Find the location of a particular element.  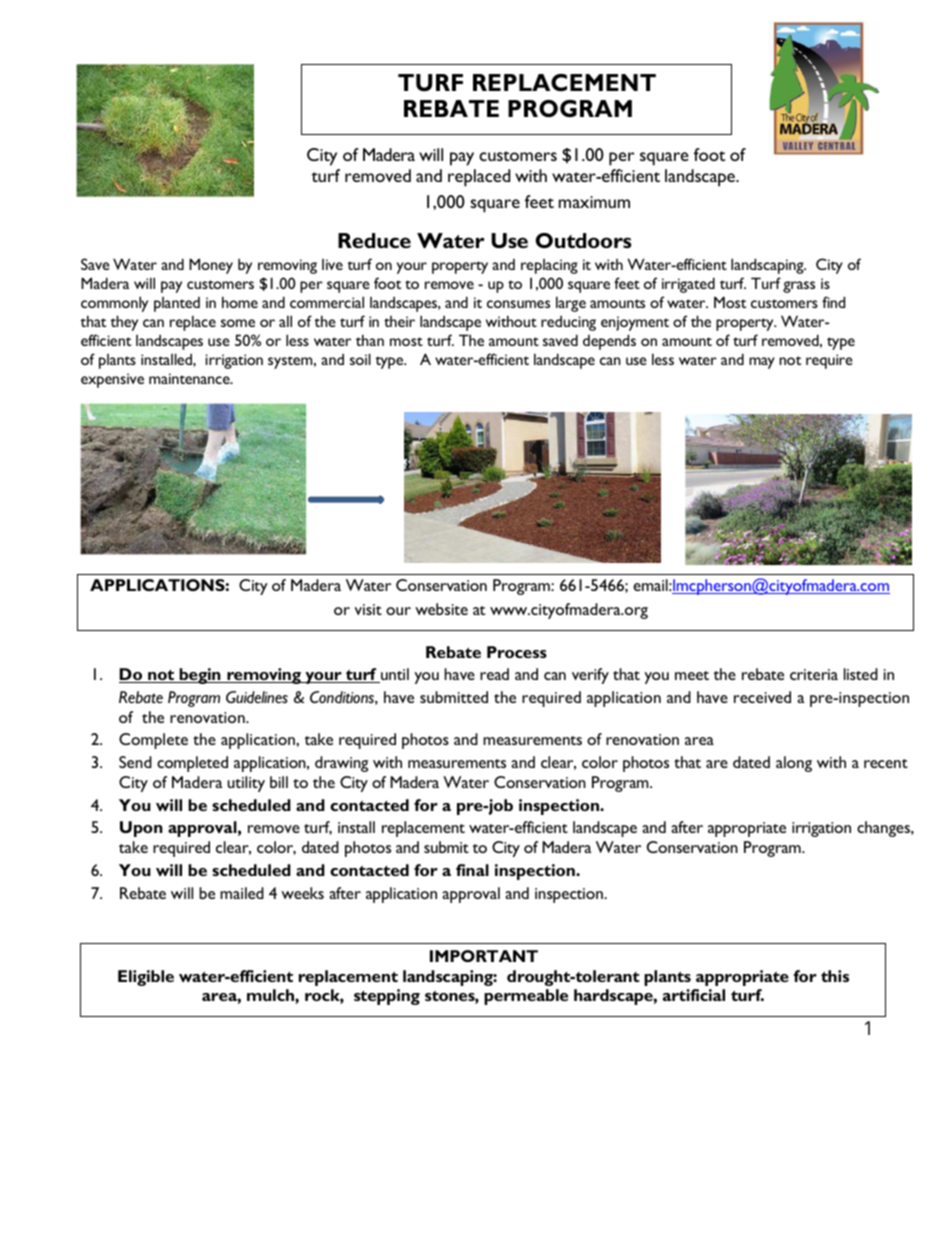

utility is located at coordinates (246, 784).
